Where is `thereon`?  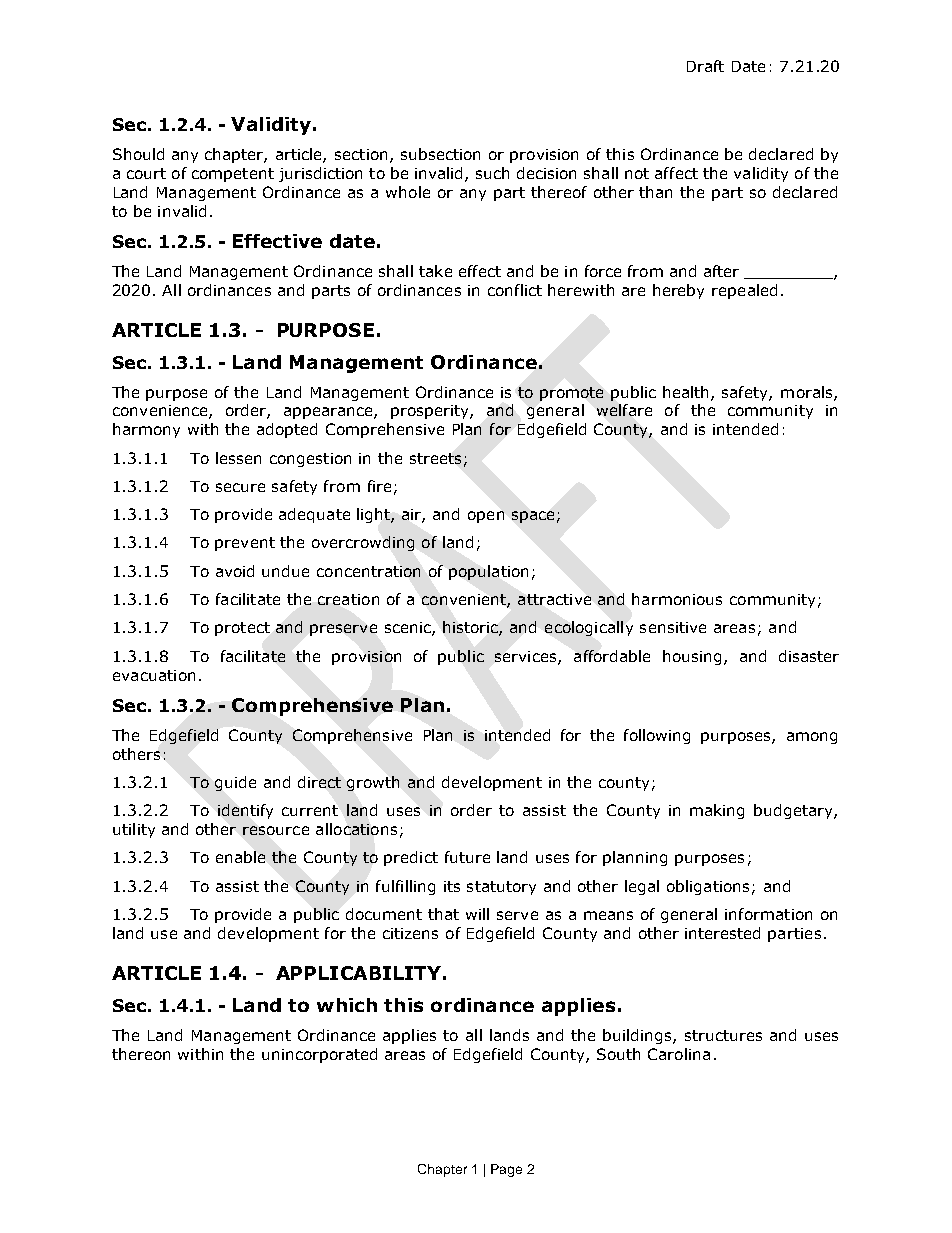
thereon is located at coordinates (141, 1054).
